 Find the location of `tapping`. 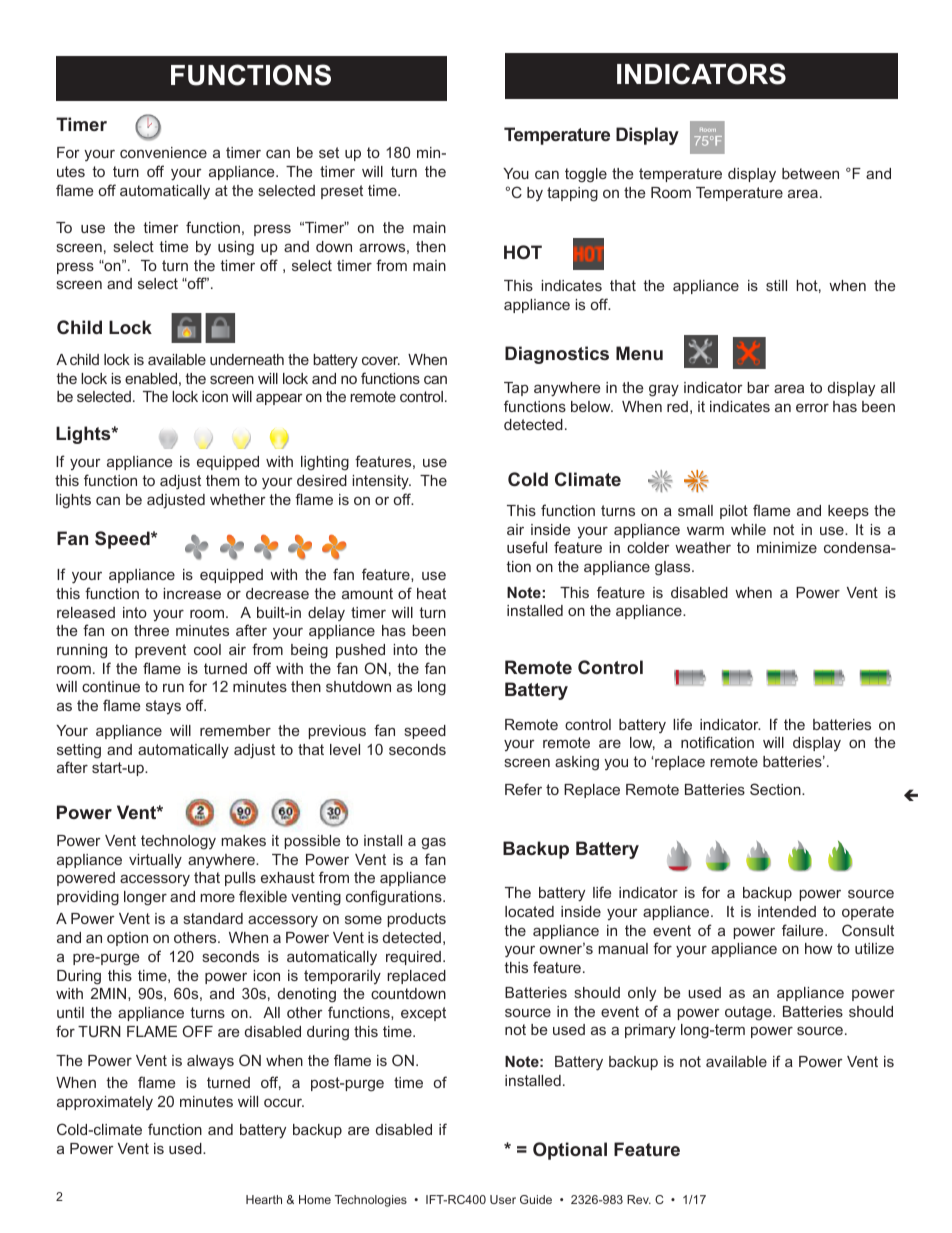

tapping is located at coordinates (572, 194).
